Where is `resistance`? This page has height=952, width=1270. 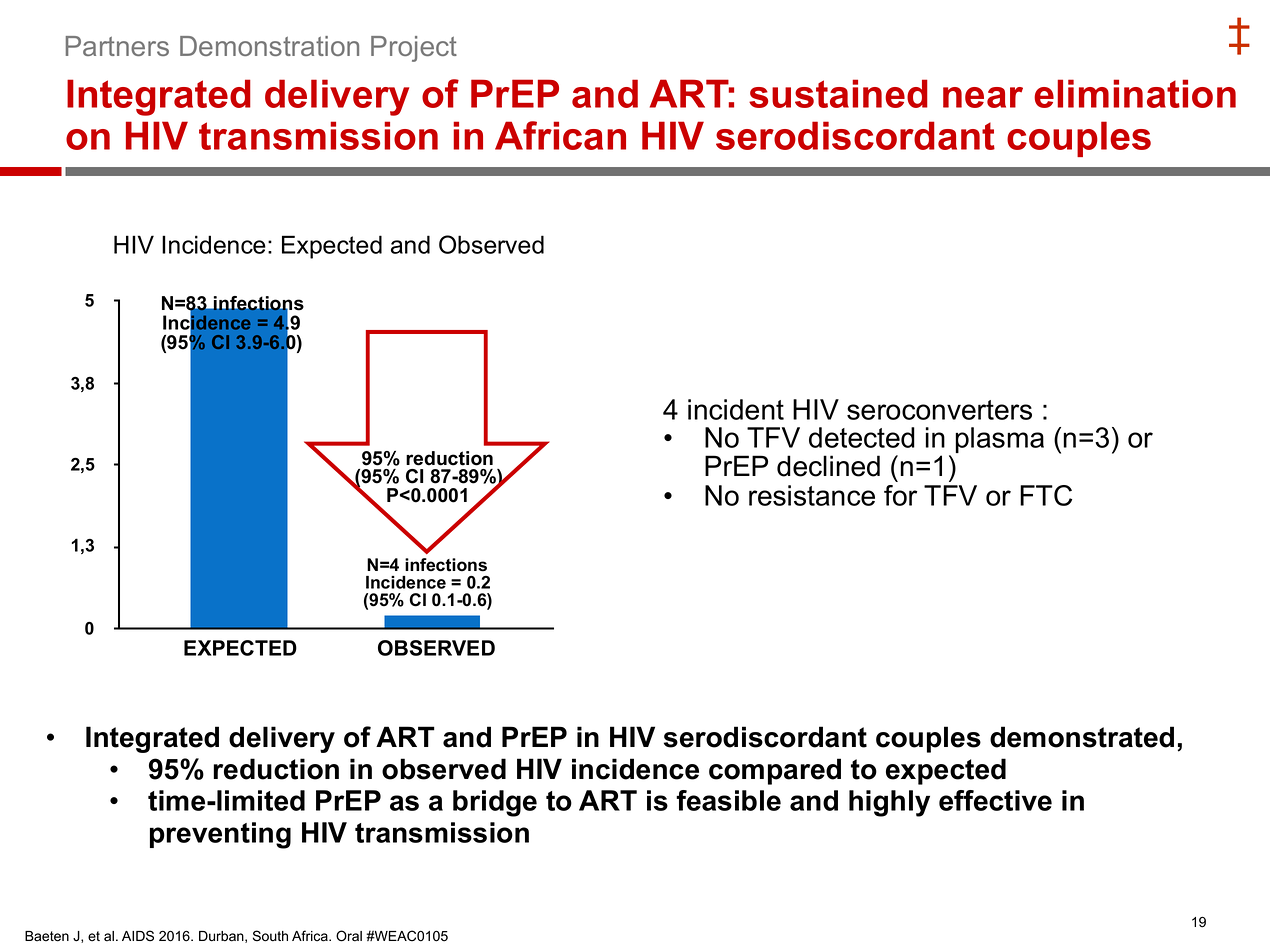 resistance is located at coordinates (812, 495).
